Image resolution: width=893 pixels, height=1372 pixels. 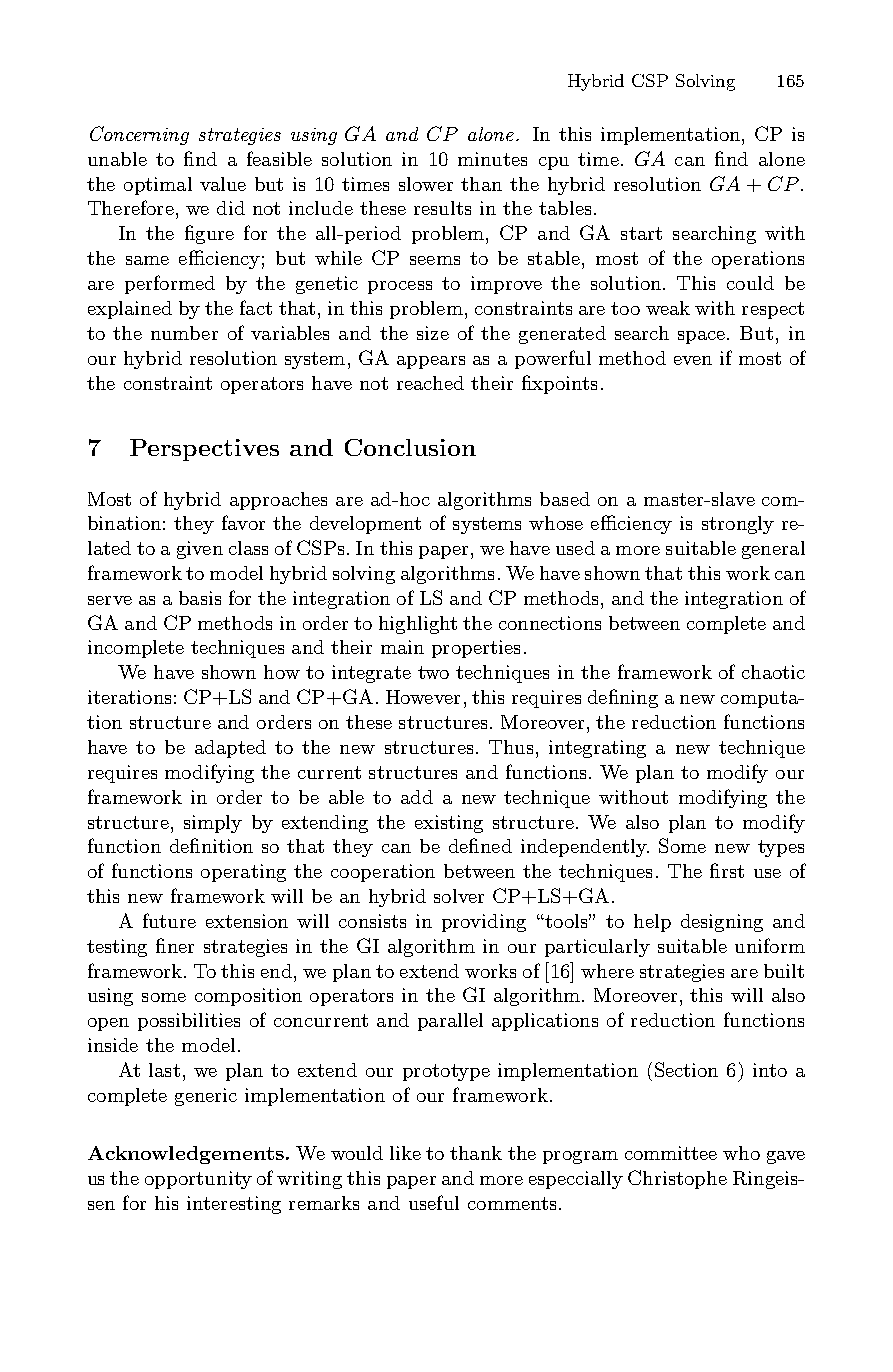 What do you see at coordinates (434, 1202) in the image?
I see `useful` at bounding box center [434, 1202].
